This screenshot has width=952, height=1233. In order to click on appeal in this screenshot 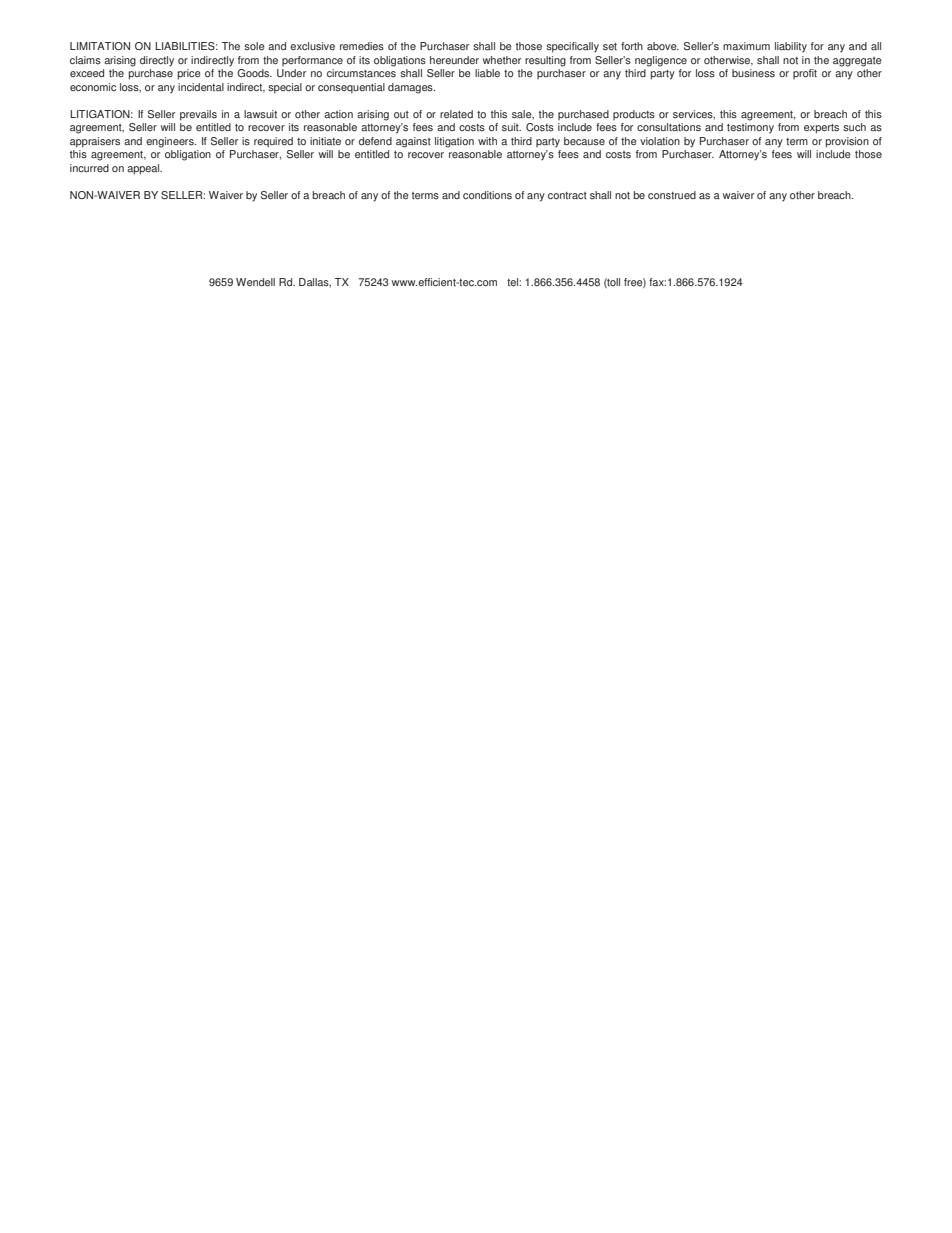, I will do `click(144, 169)`.
